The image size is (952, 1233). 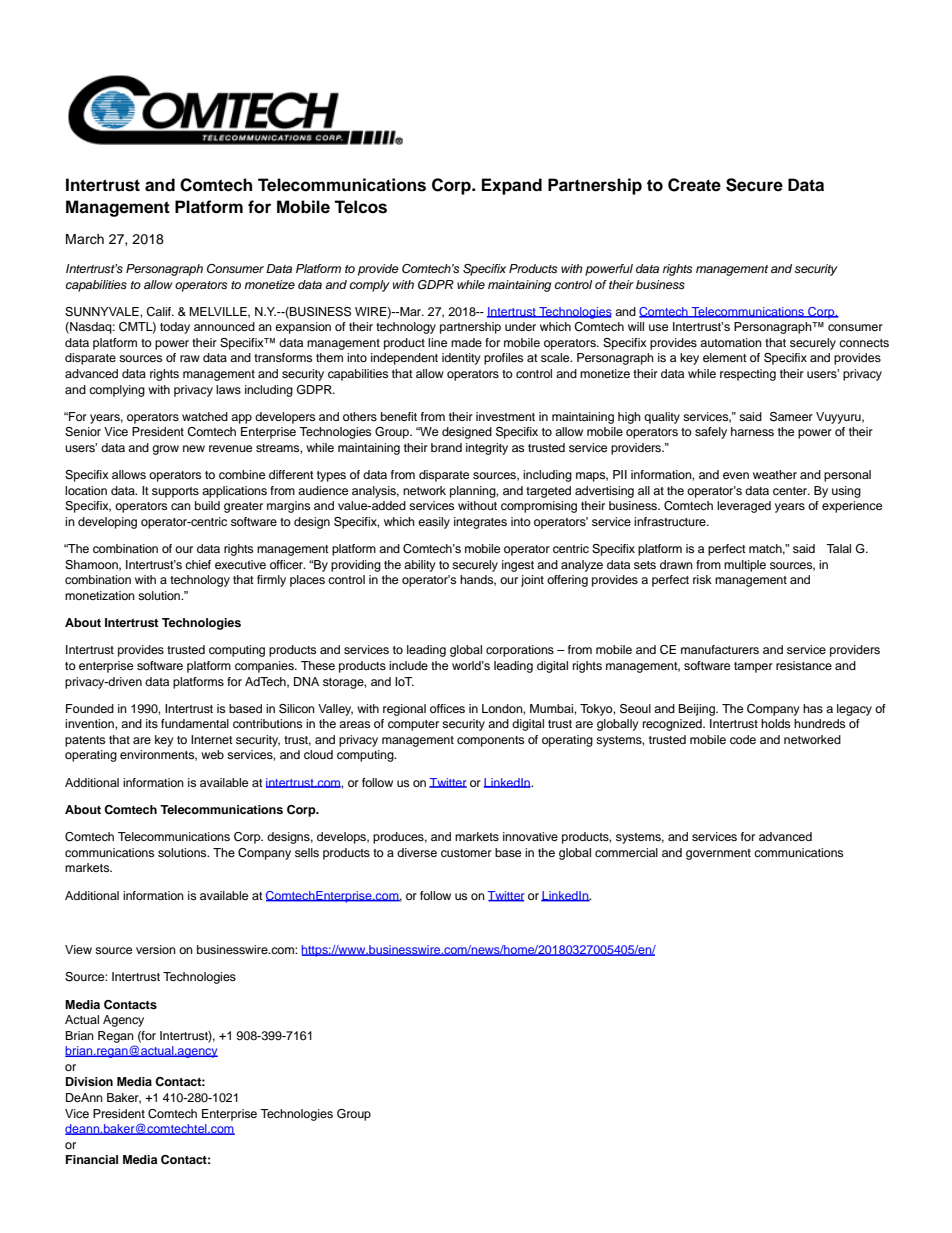 I want to click on multiple, so click(x=745, y=566).
